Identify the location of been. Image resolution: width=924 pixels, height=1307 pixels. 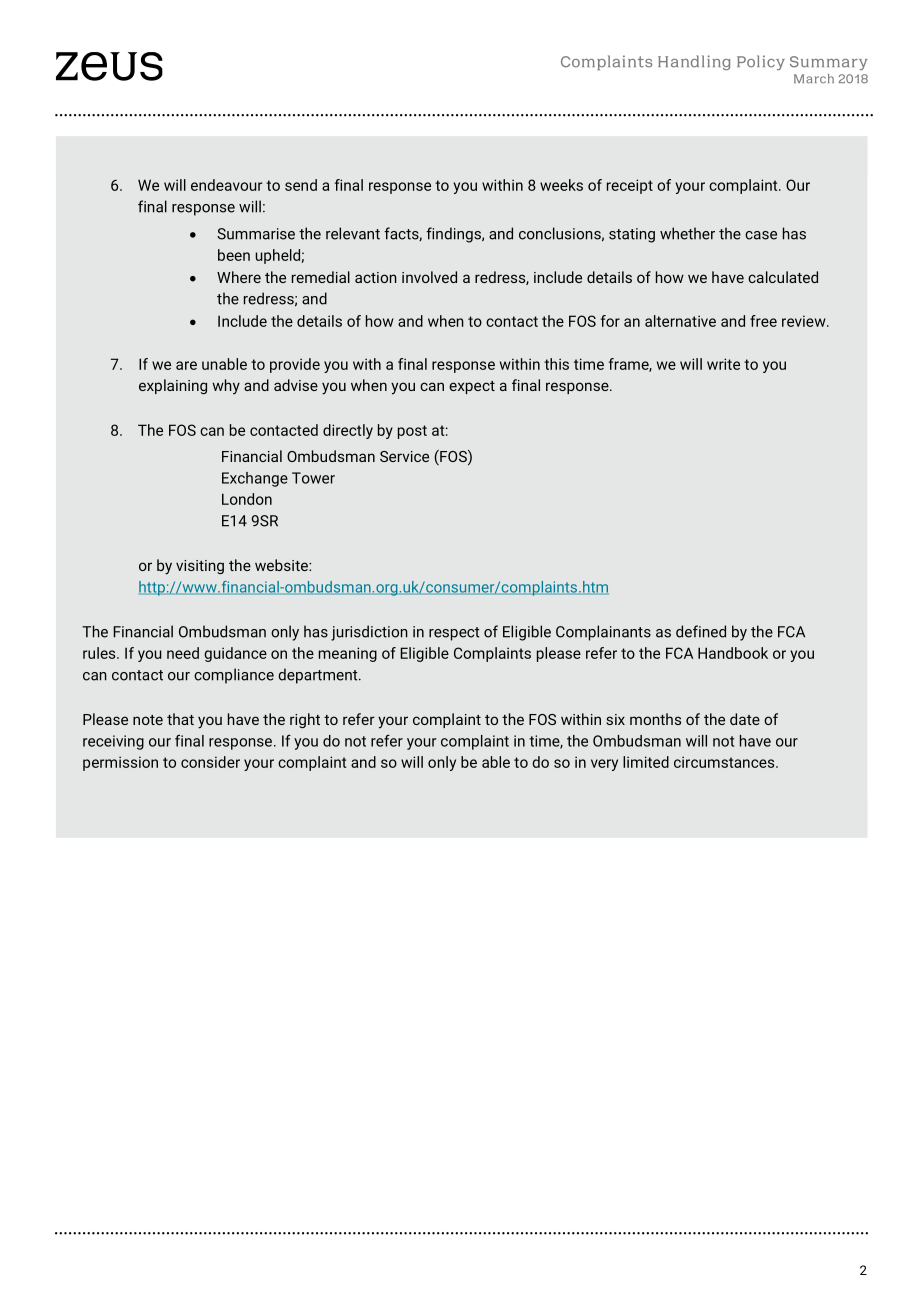
(234, 255).
